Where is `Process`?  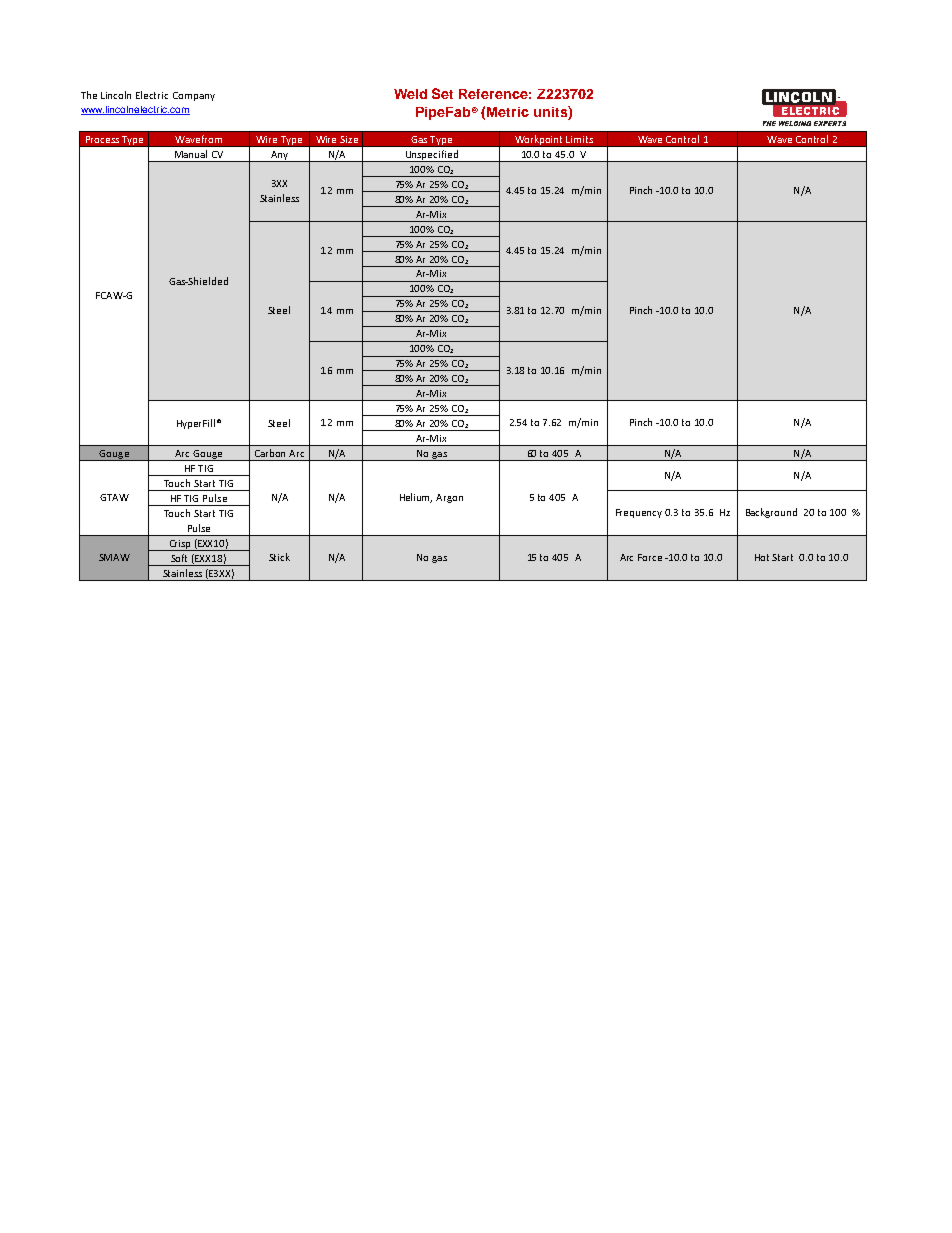
Process is located at coordinates (102, 139).
